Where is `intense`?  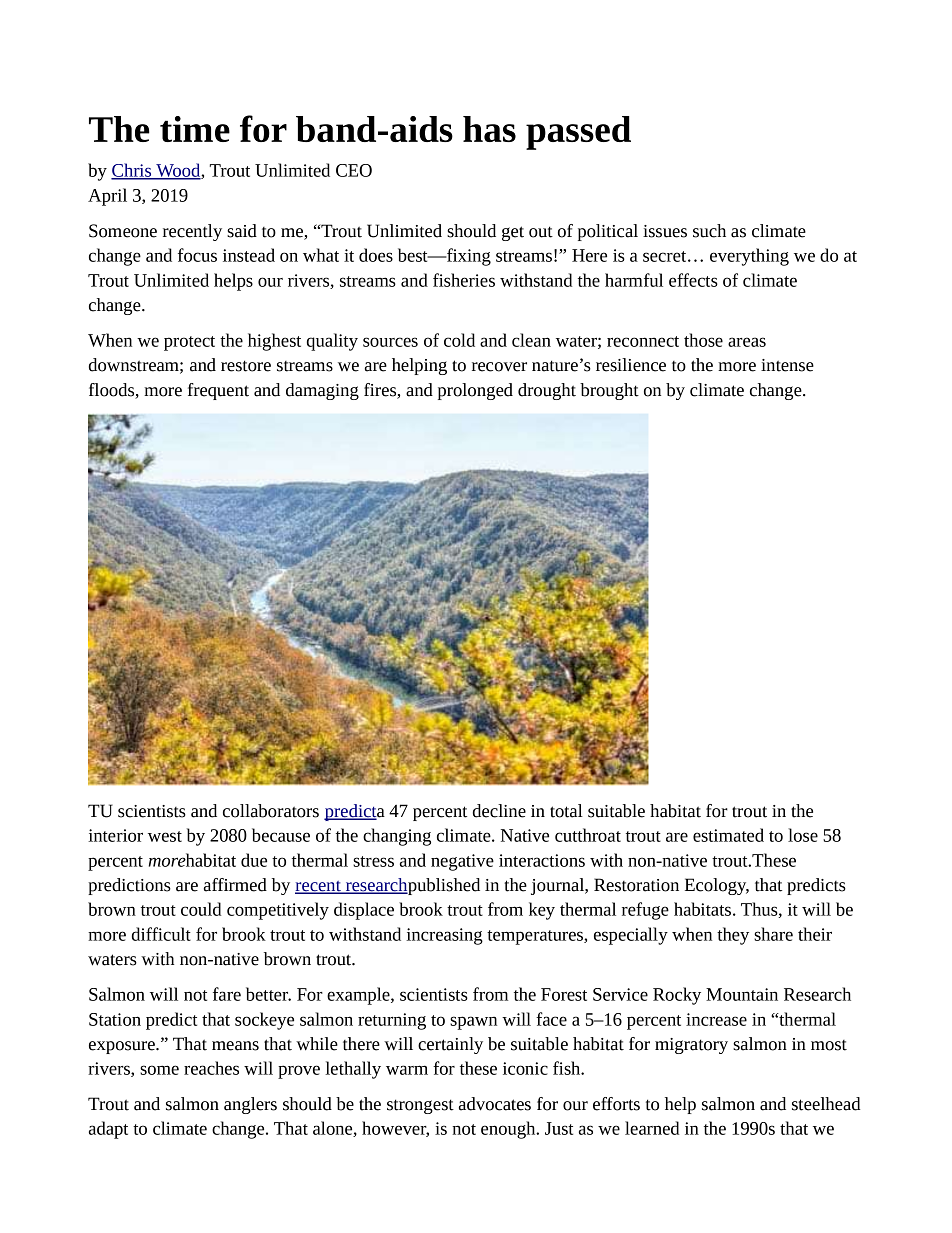
intense is located at coordinates (787, 365).
